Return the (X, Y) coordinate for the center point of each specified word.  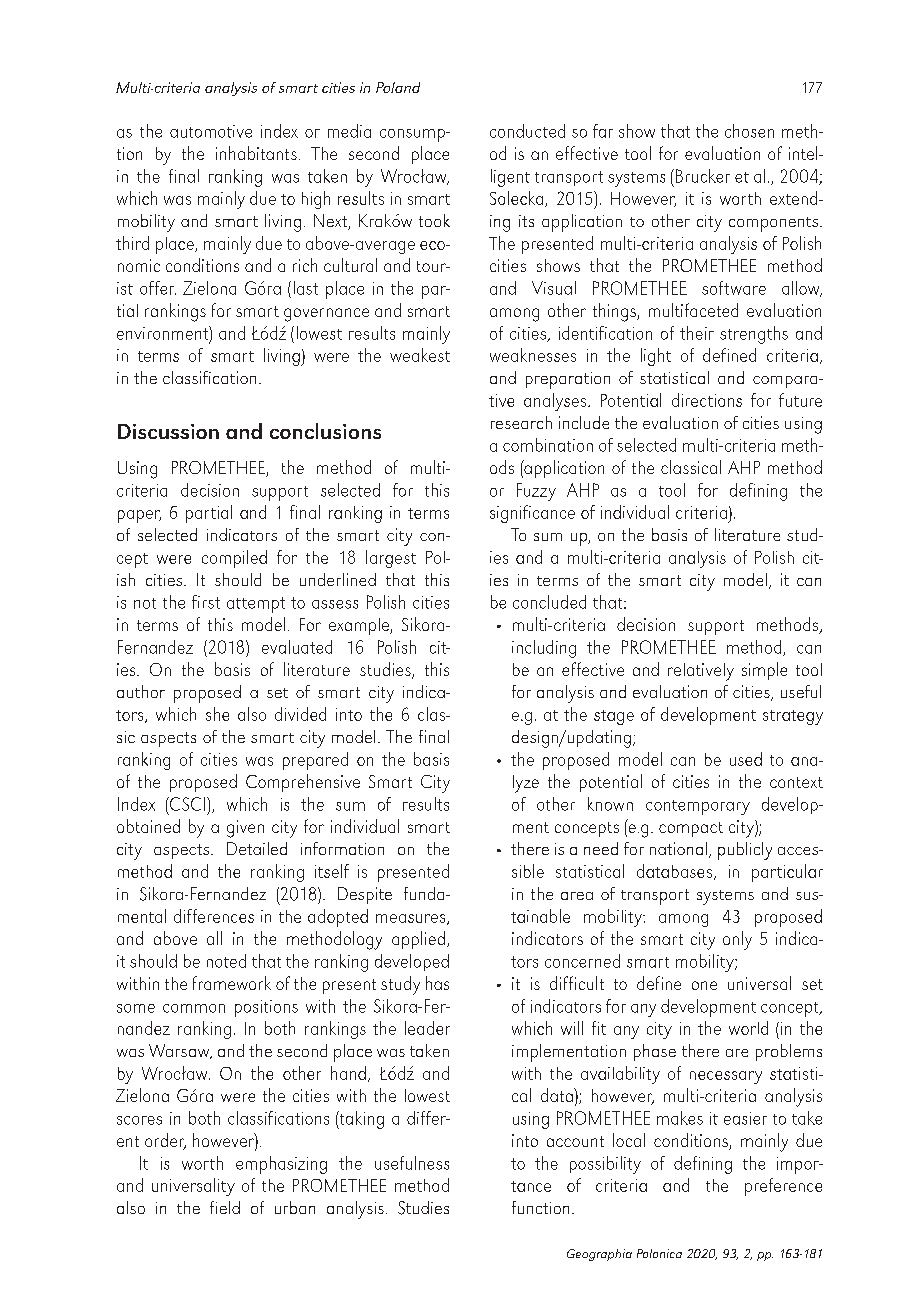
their (697, 333)
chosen (749, 131)
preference (783, 1187)
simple (764, 671)
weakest (420, 355)
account (575, 1141)
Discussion (168, 431)
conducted (527, 131)
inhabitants (256, 153)
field (225, 1207)
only (737, 940)
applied (418, 940)
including (544, 649)
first (206, 602)
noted (226, 961)
